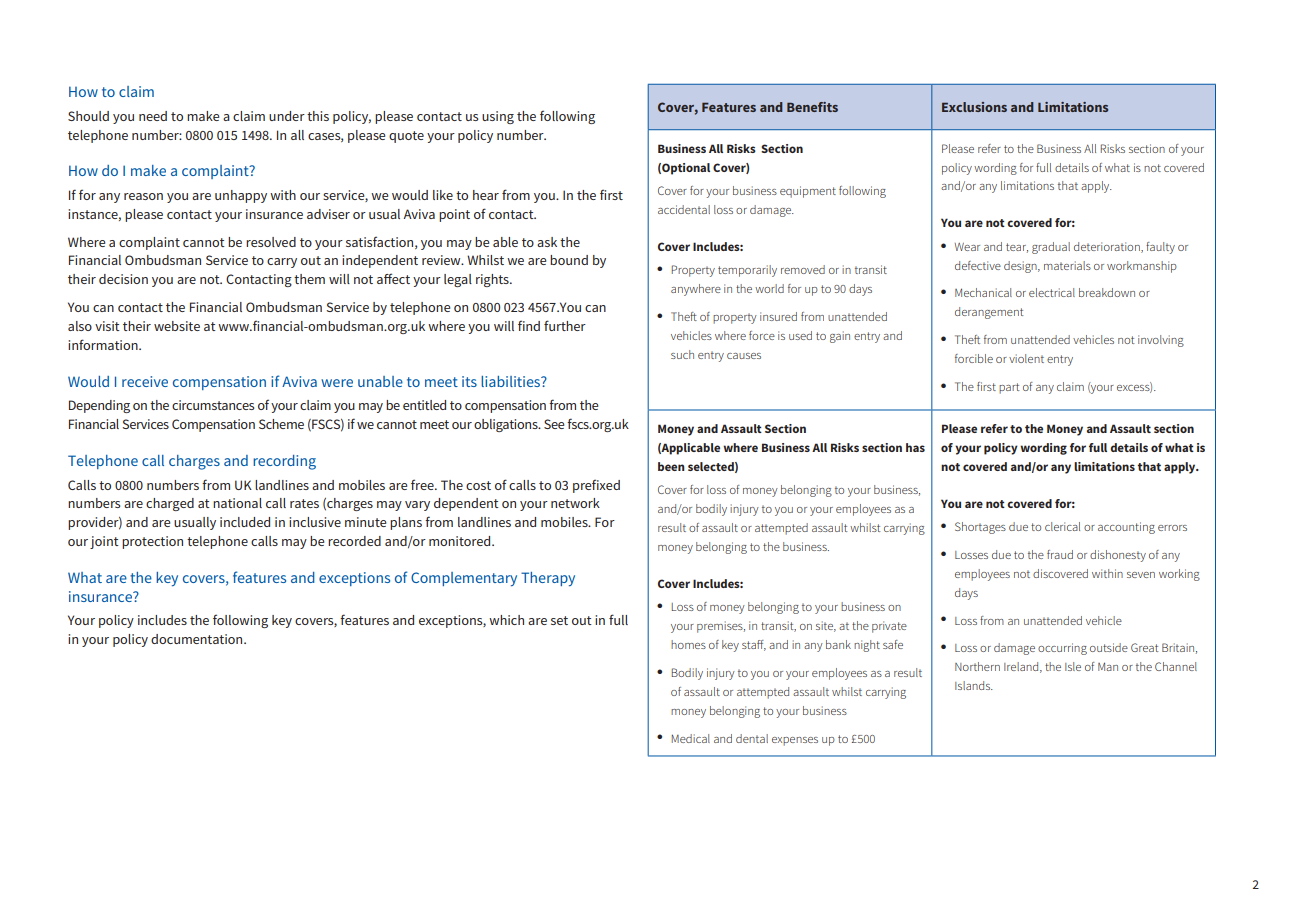 The width and height of the screenshot is (1298, 924). Describe the element at coordinates (548, 579) in the screenshot. I see `Therapy` at that location.
